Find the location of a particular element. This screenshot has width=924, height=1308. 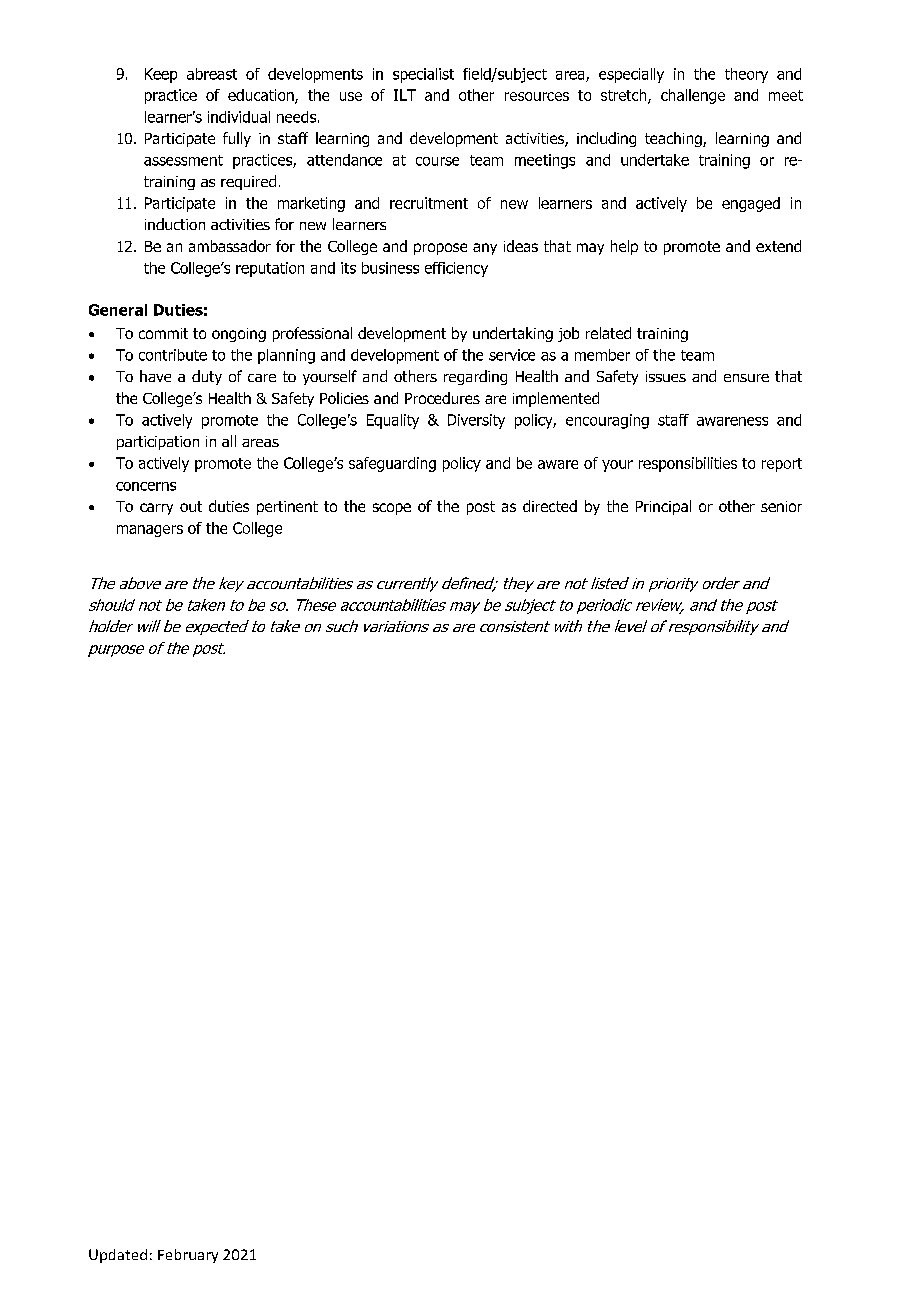

scope is located at coordinates (392, 509).
